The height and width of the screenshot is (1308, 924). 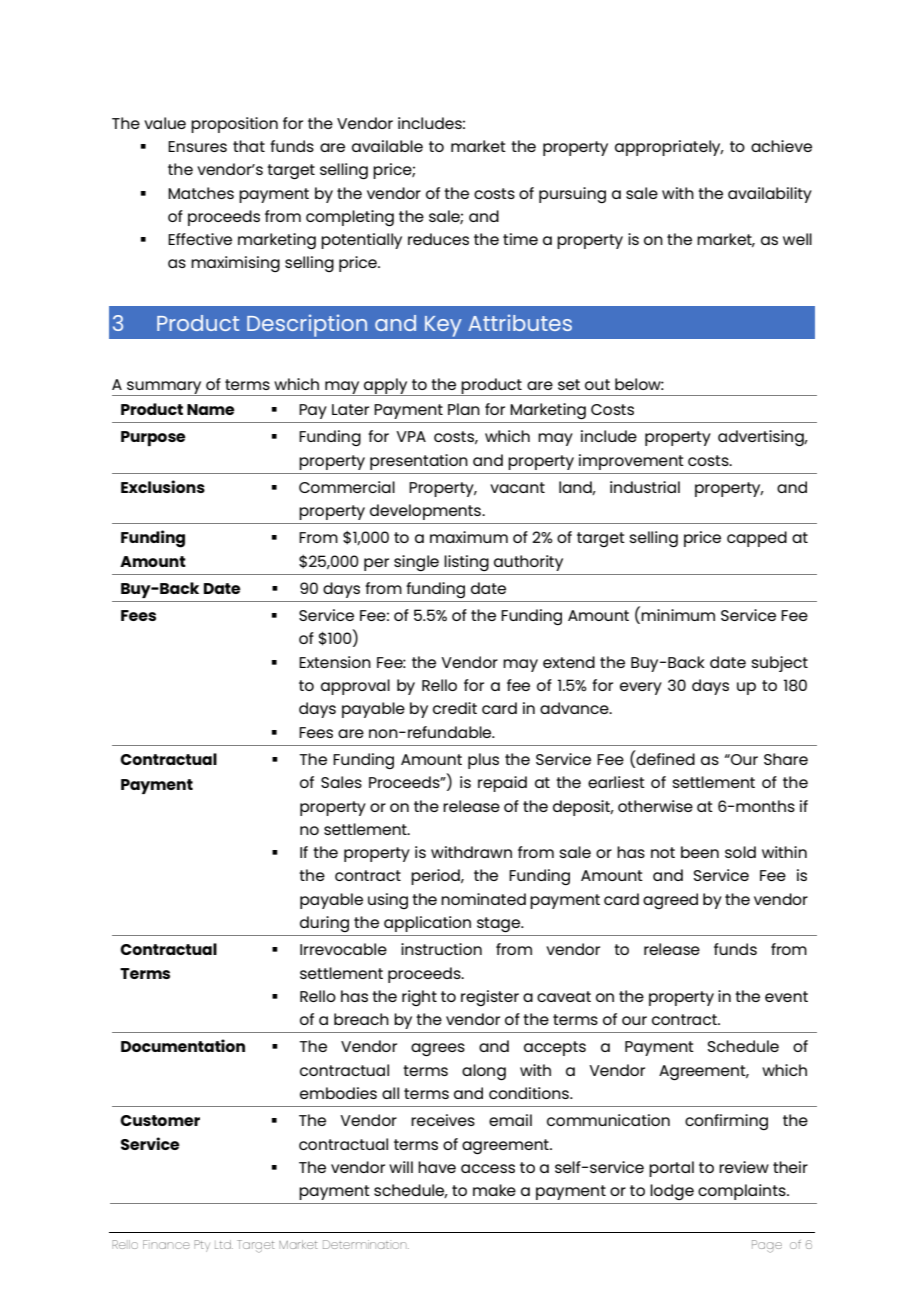 I want to click on complaints, so click(x=743, y=1192).
